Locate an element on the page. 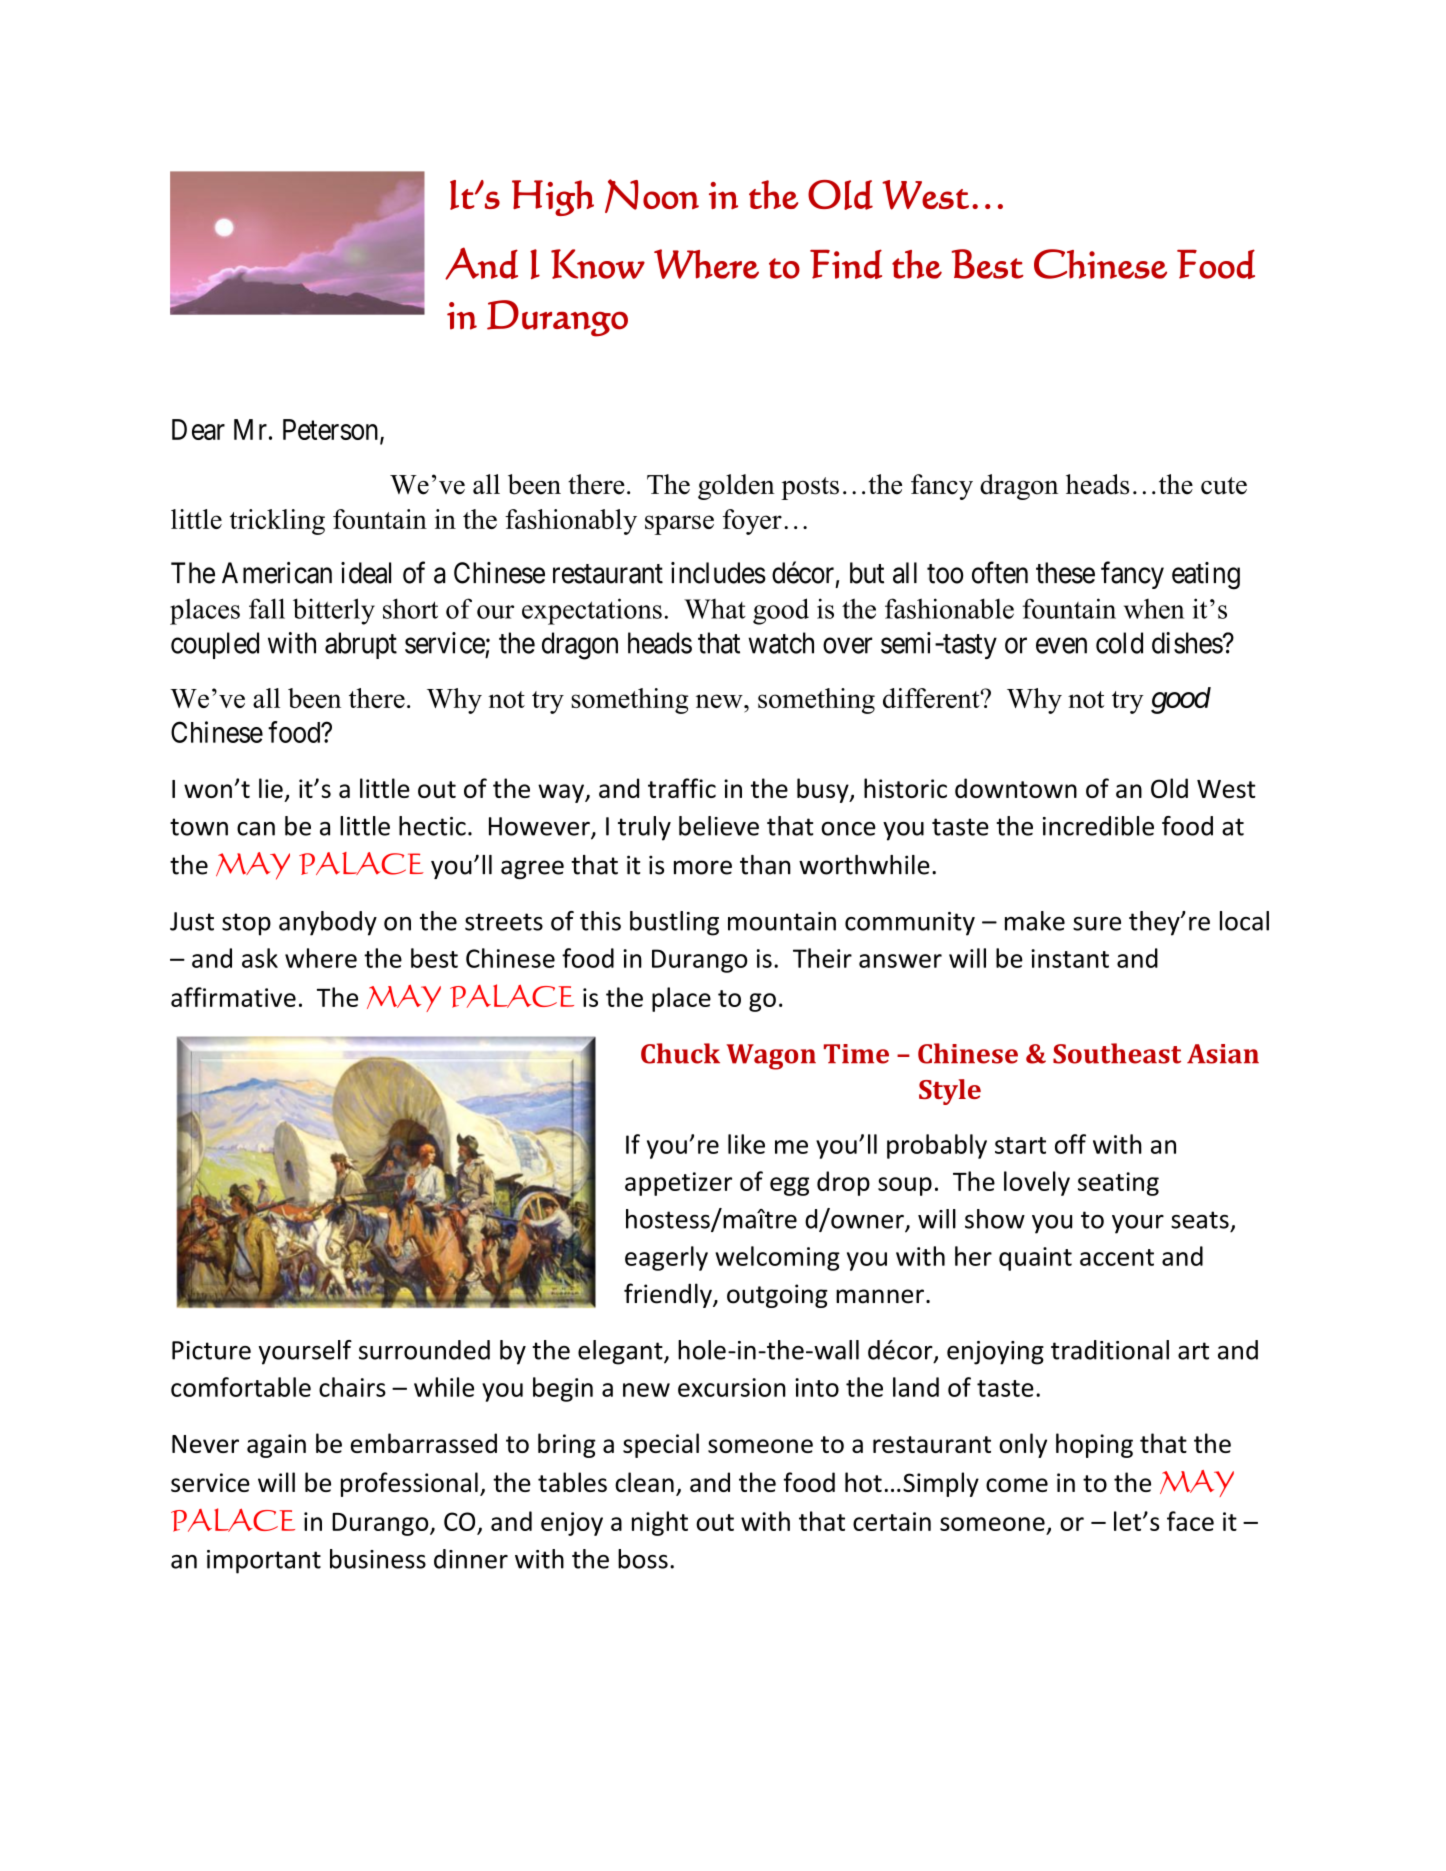 This page has height=1871, width=1446. Noon is located at coordinates (652, 196).
